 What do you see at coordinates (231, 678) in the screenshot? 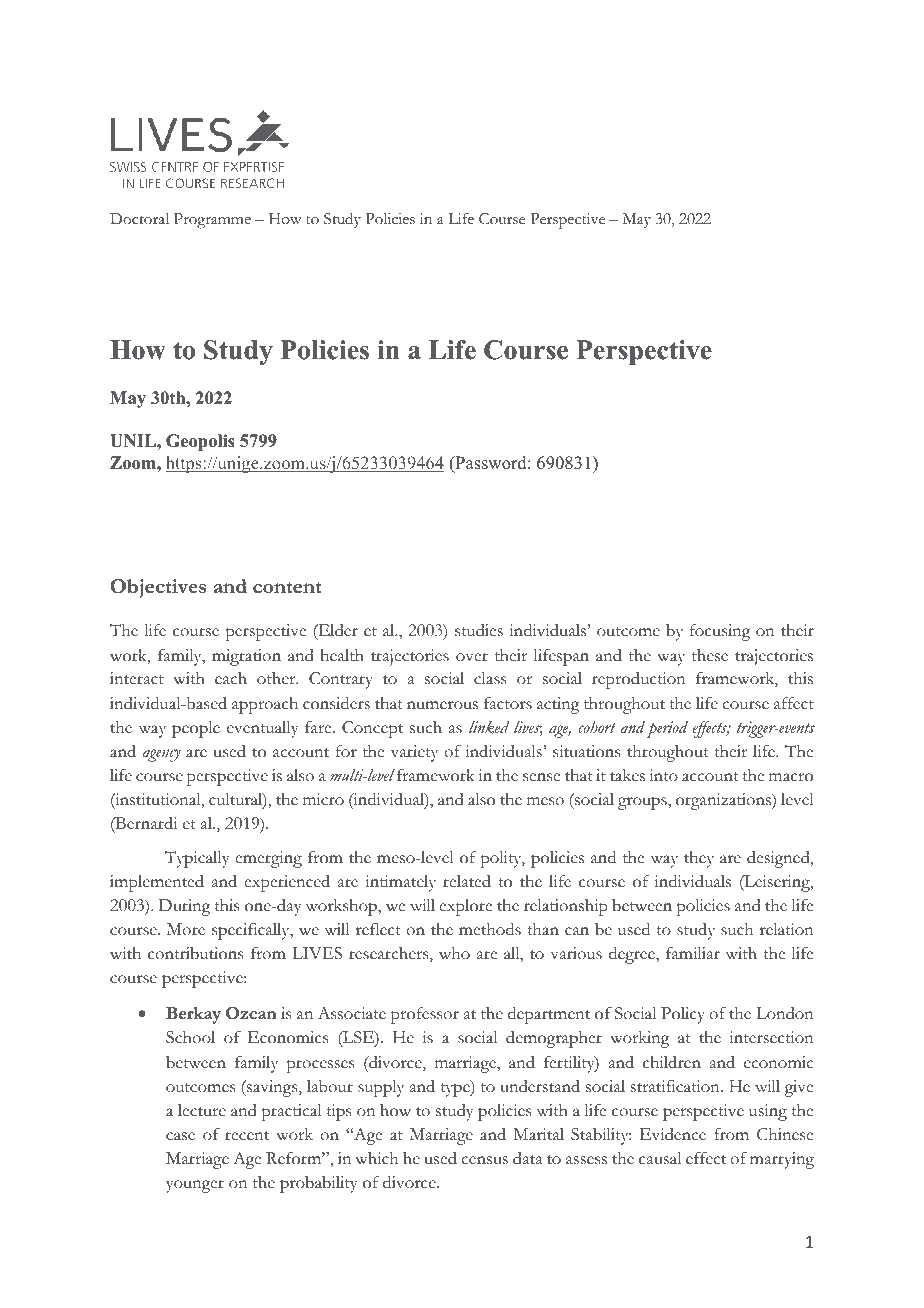
I see `each` at bounding box center [231, 678].
